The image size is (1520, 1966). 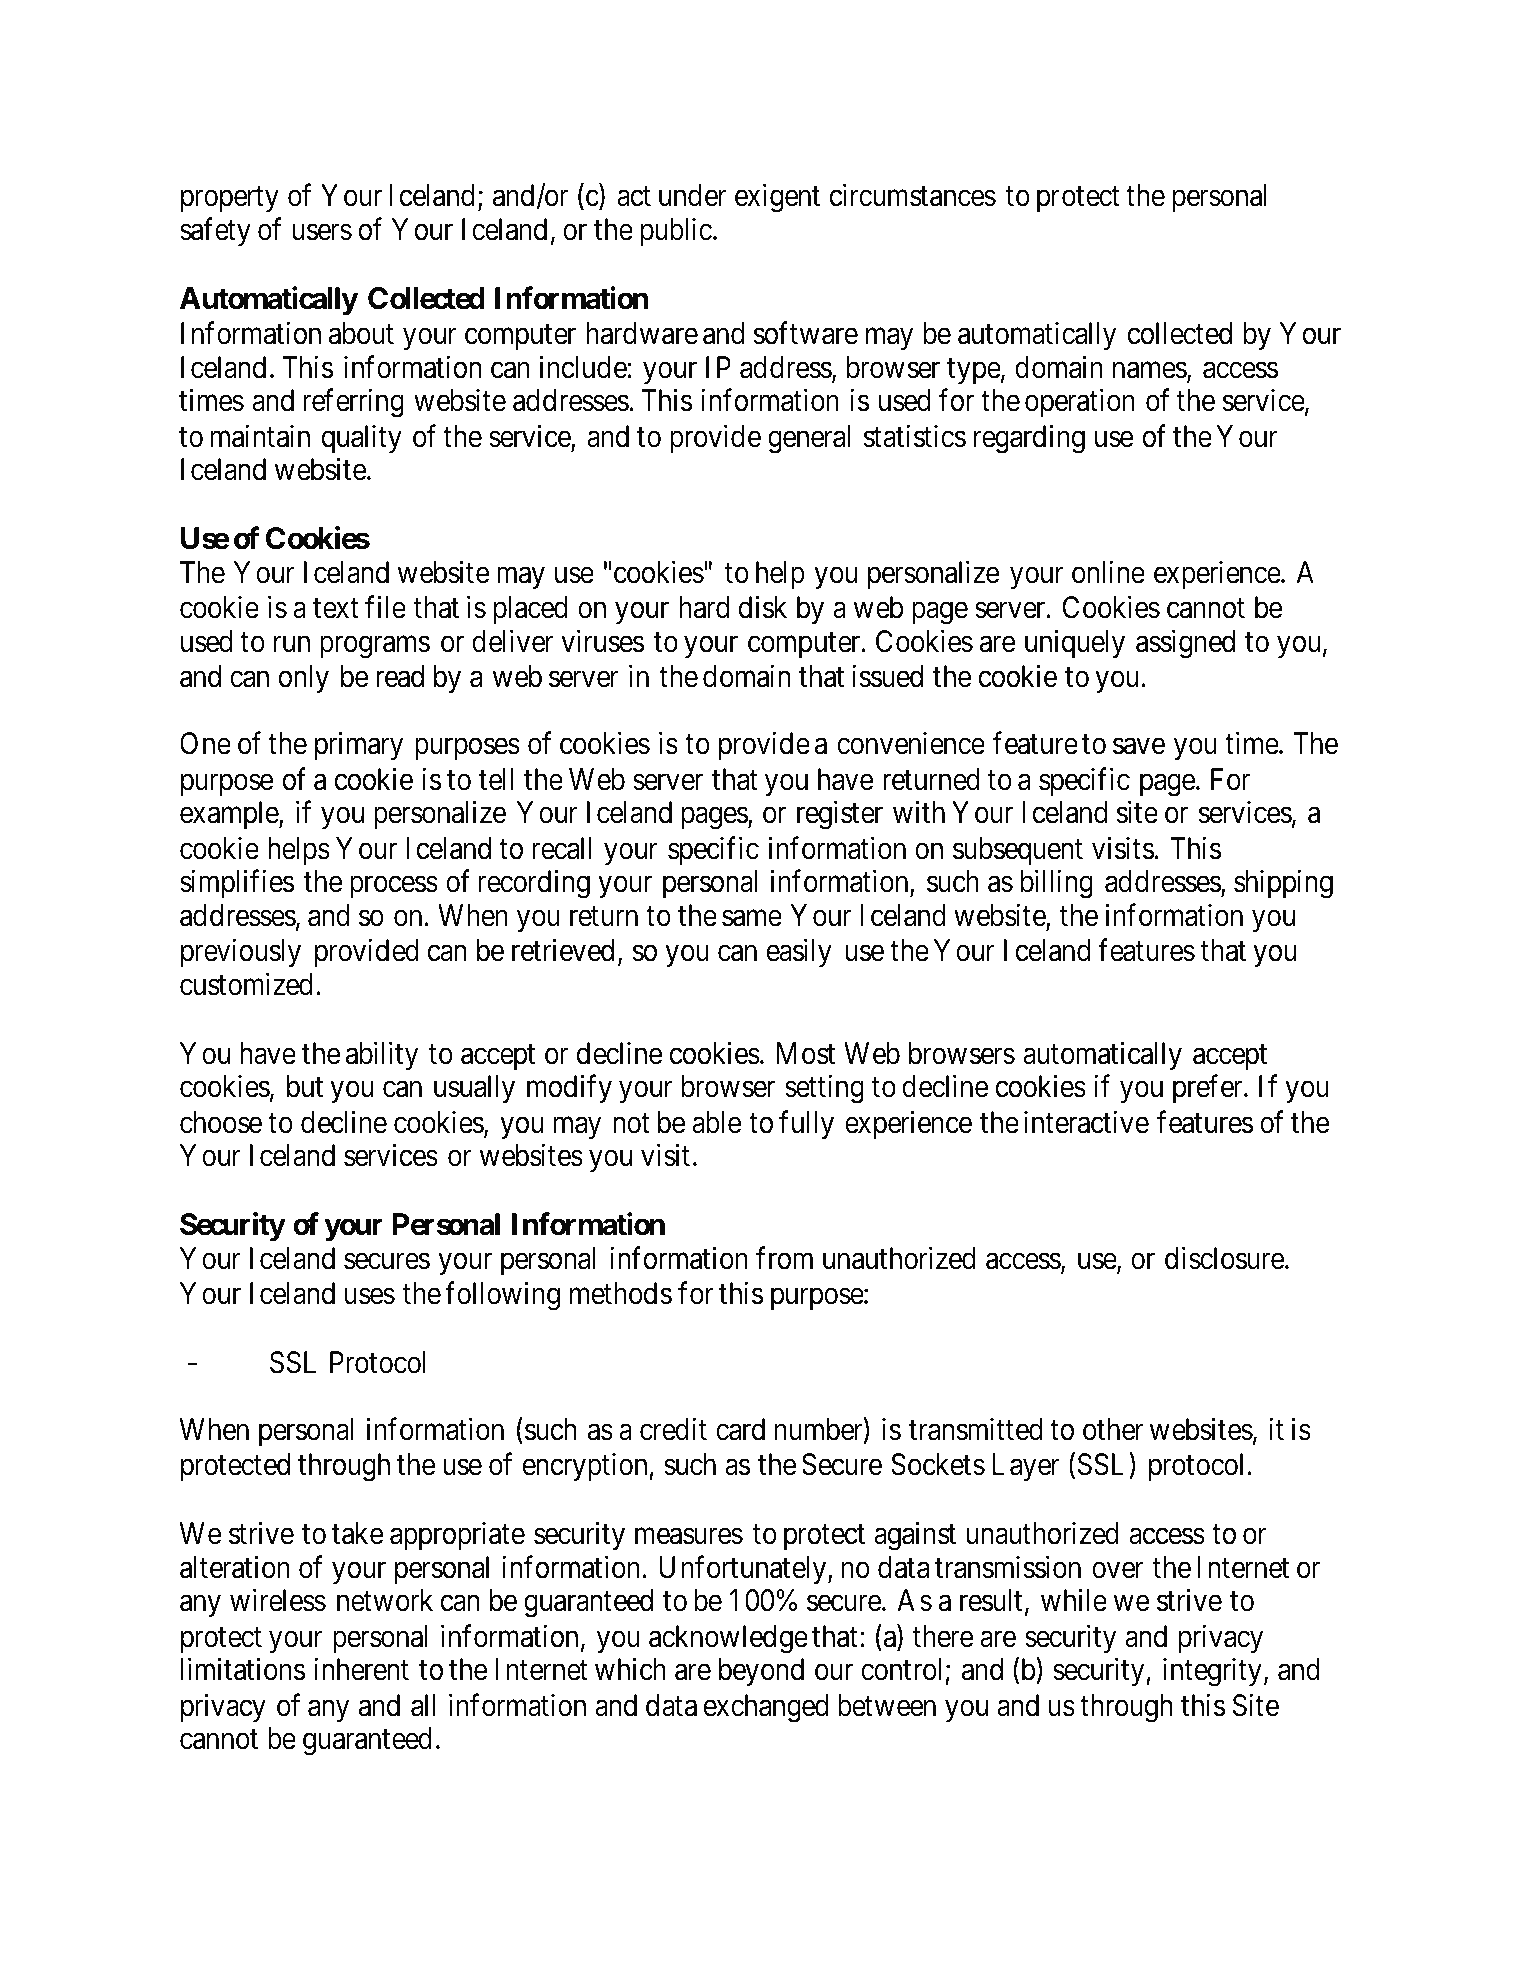 What do you see at coordinates (336, 609) in the screenshot?
I see `text` at bounding box center [336, 609].
